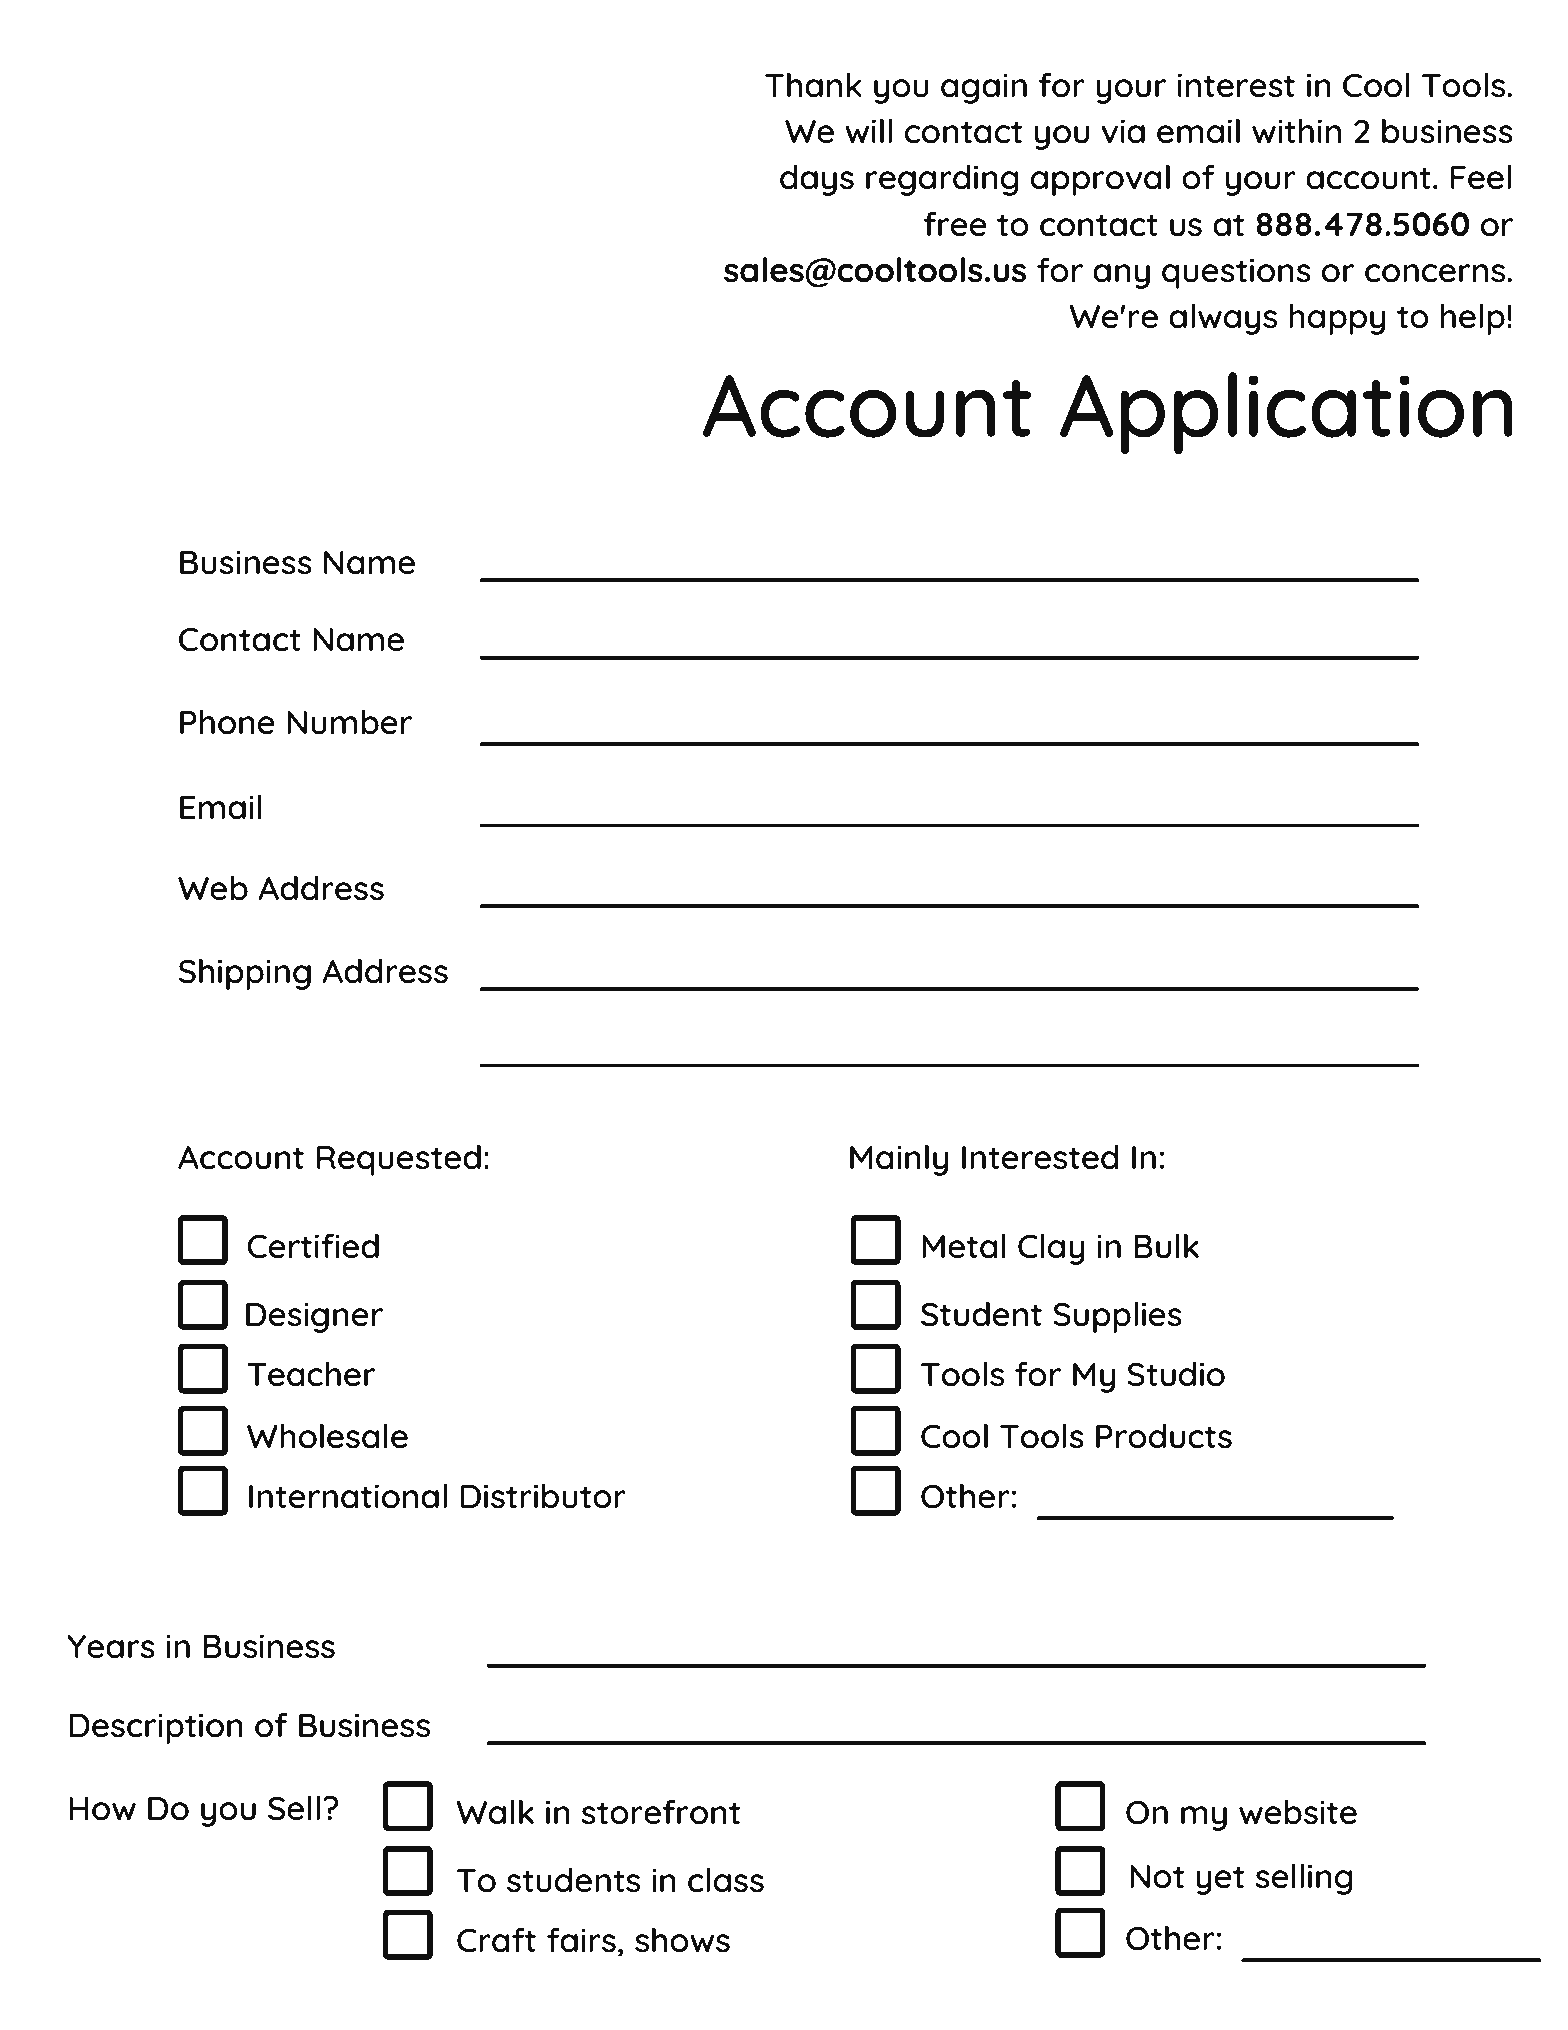 This screenshot has height=2030, width=1568. I want to click on Craft, so click(496, 1940).
